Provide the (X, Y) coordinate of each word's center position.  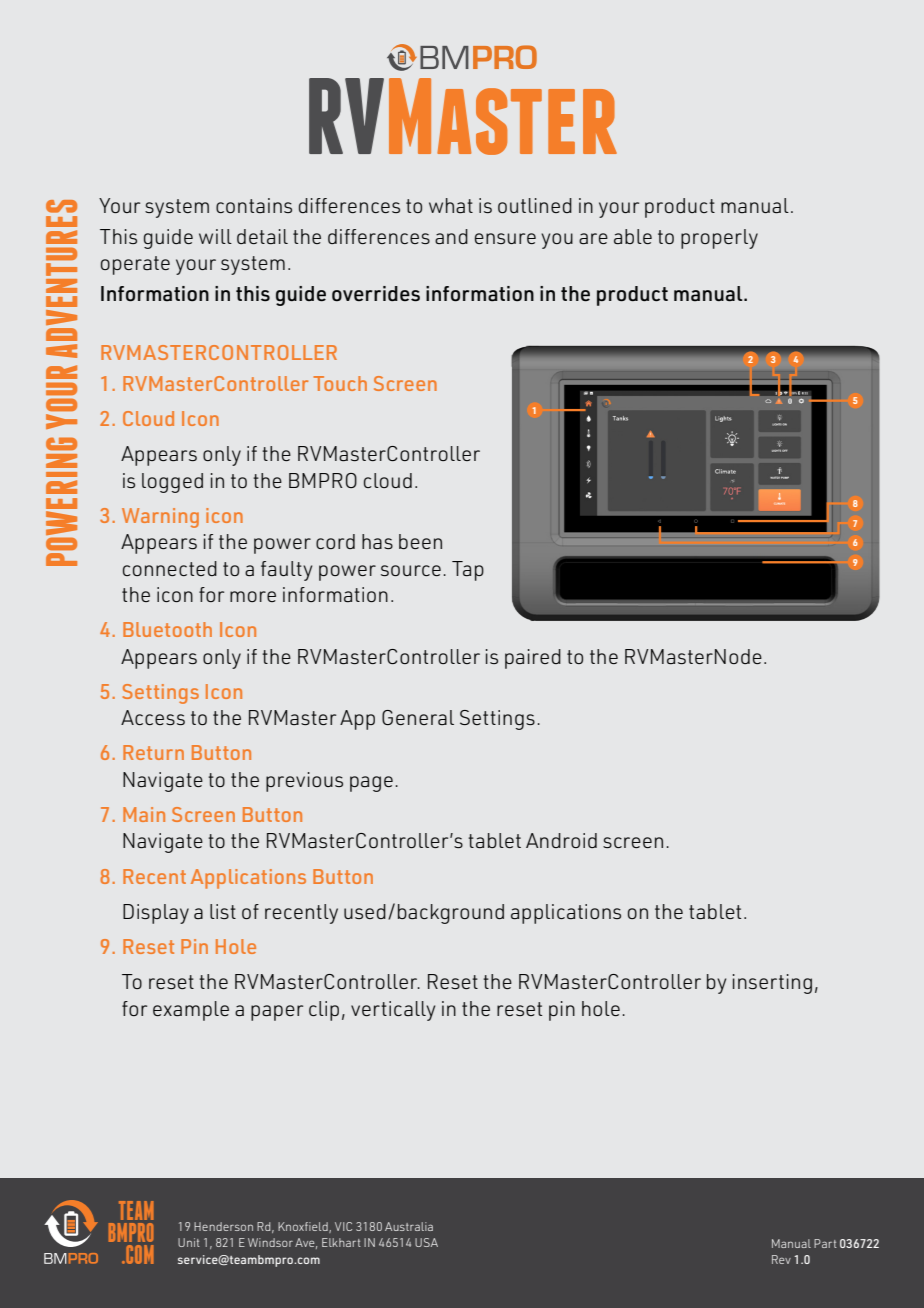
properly (719, 239)
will (215, 236)
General (418, 717)
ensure (505, 238)
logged (172, 483)
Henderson (223, 1226)
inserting (772, 984)
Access (153, 717)
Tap (468, 571)
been (420, 541)
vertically (393, 1011)
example (191, 1011)
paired (533, 659)
